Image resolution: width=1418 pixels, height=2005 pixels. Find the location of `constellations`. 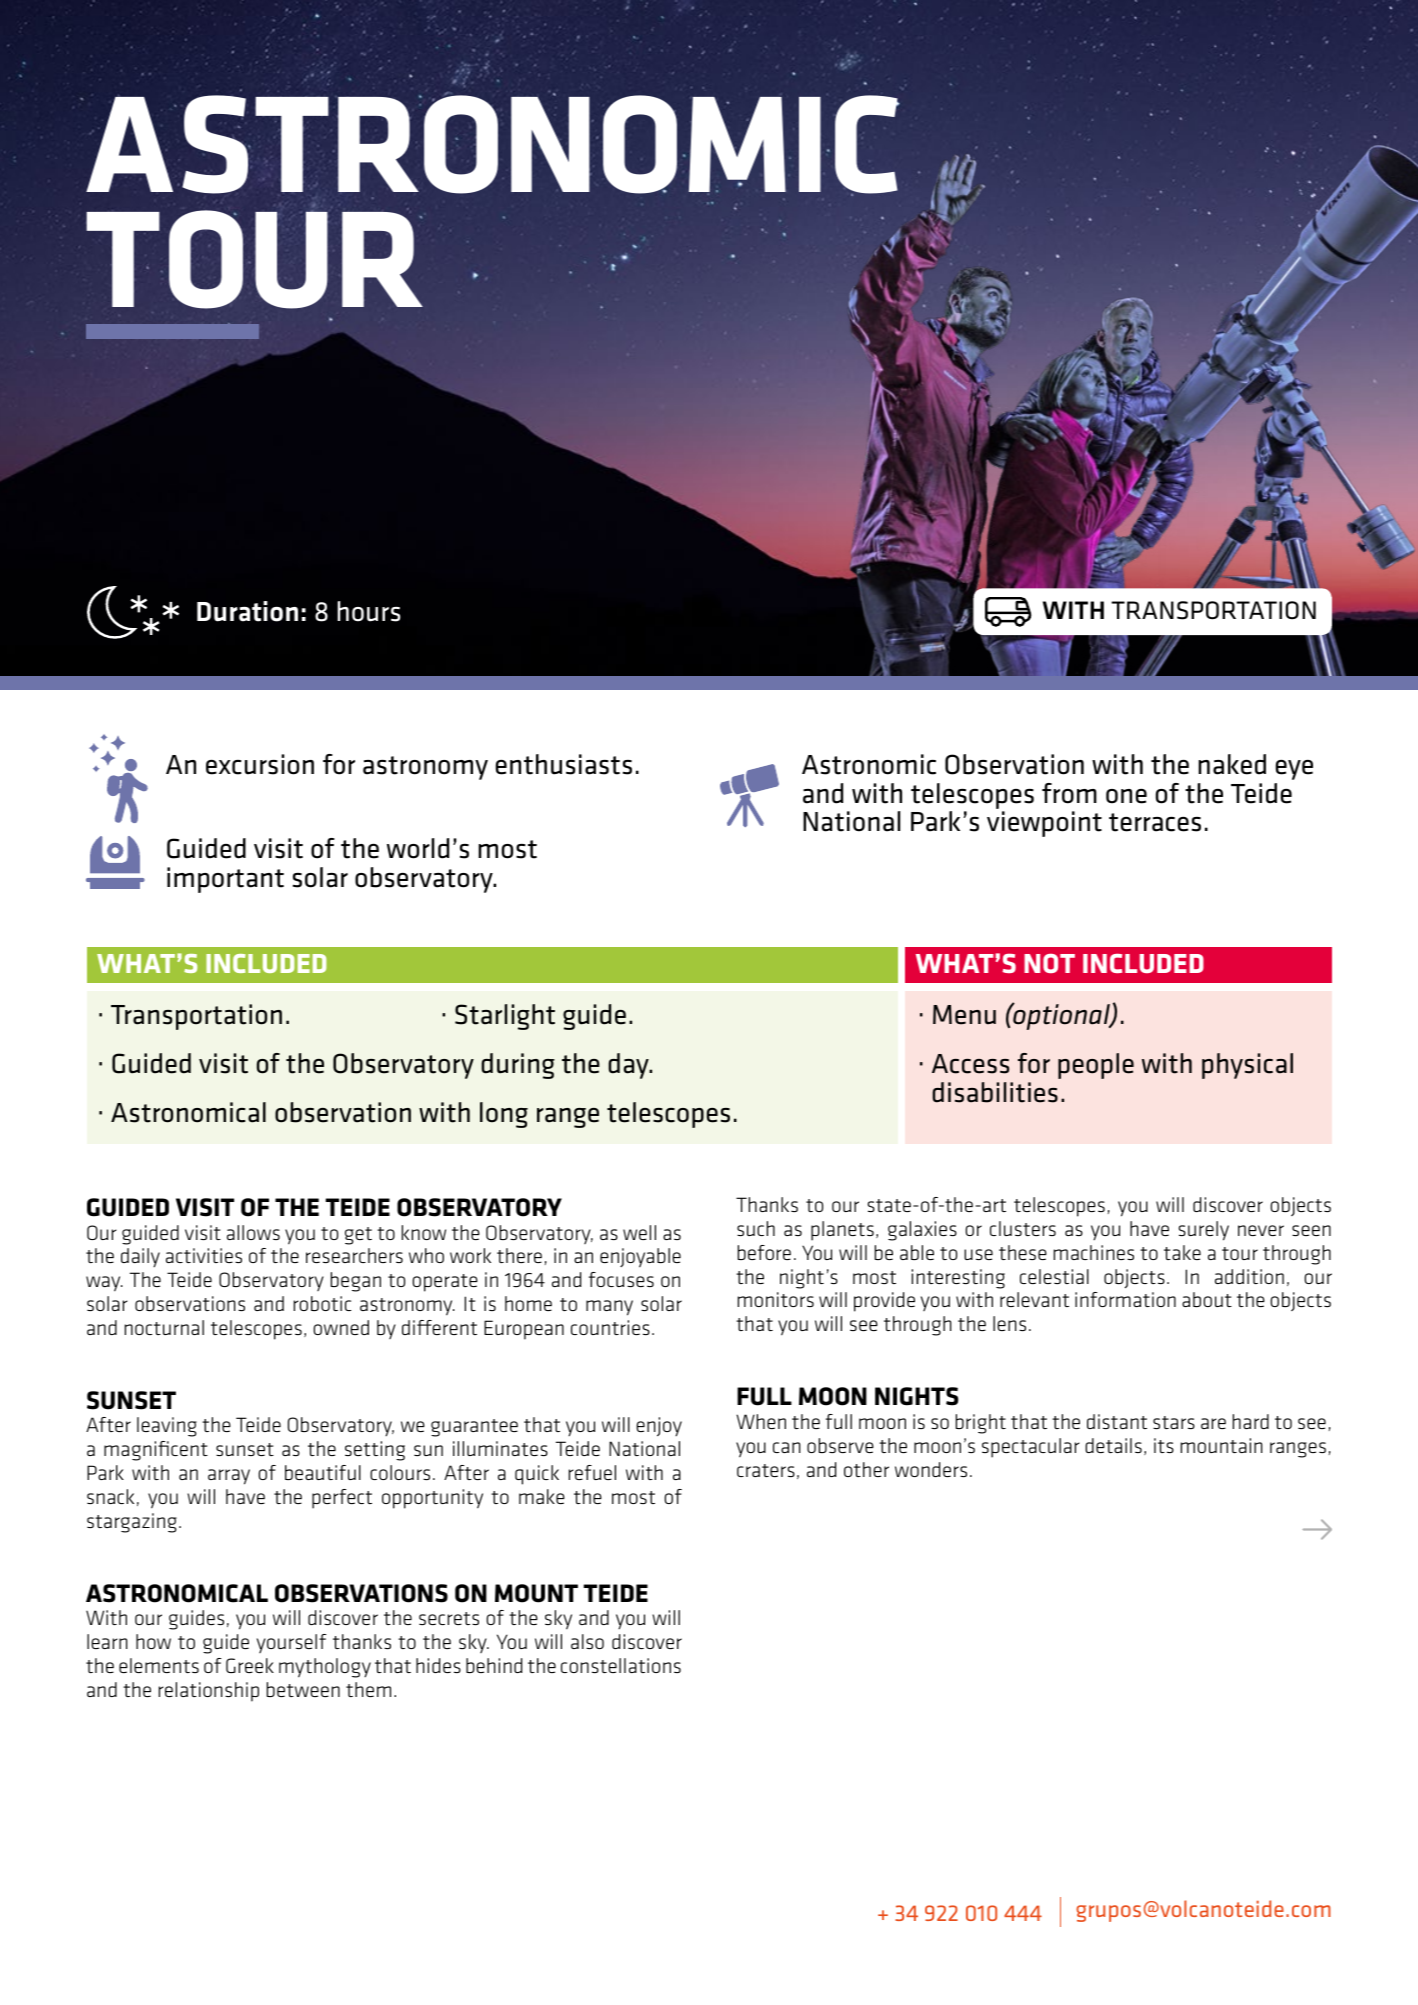

constellations is located at coordinates (621, 1665).
